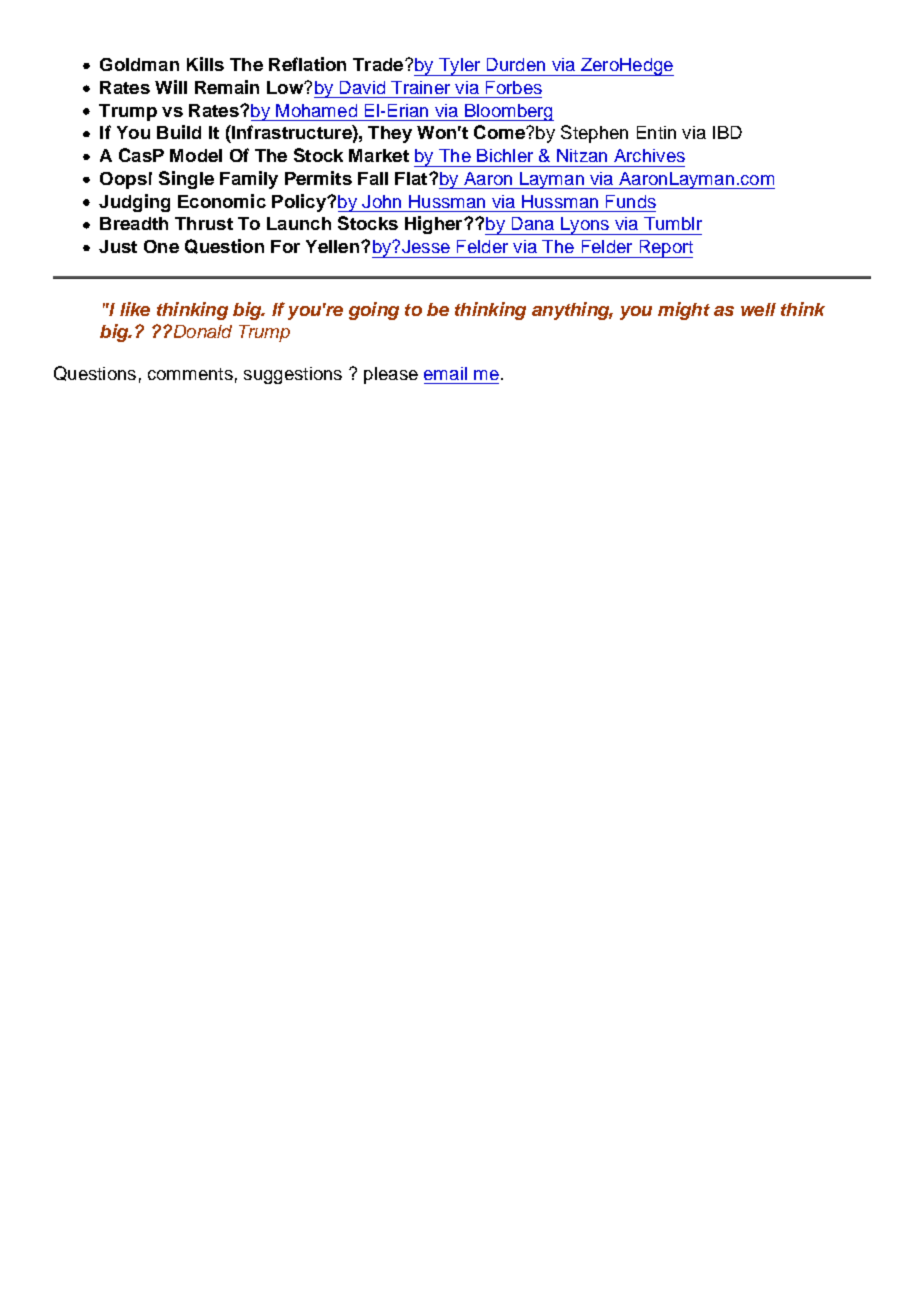  Describe the element at coordinates (684, 311) in the screenshot. I see `might` at that location.
